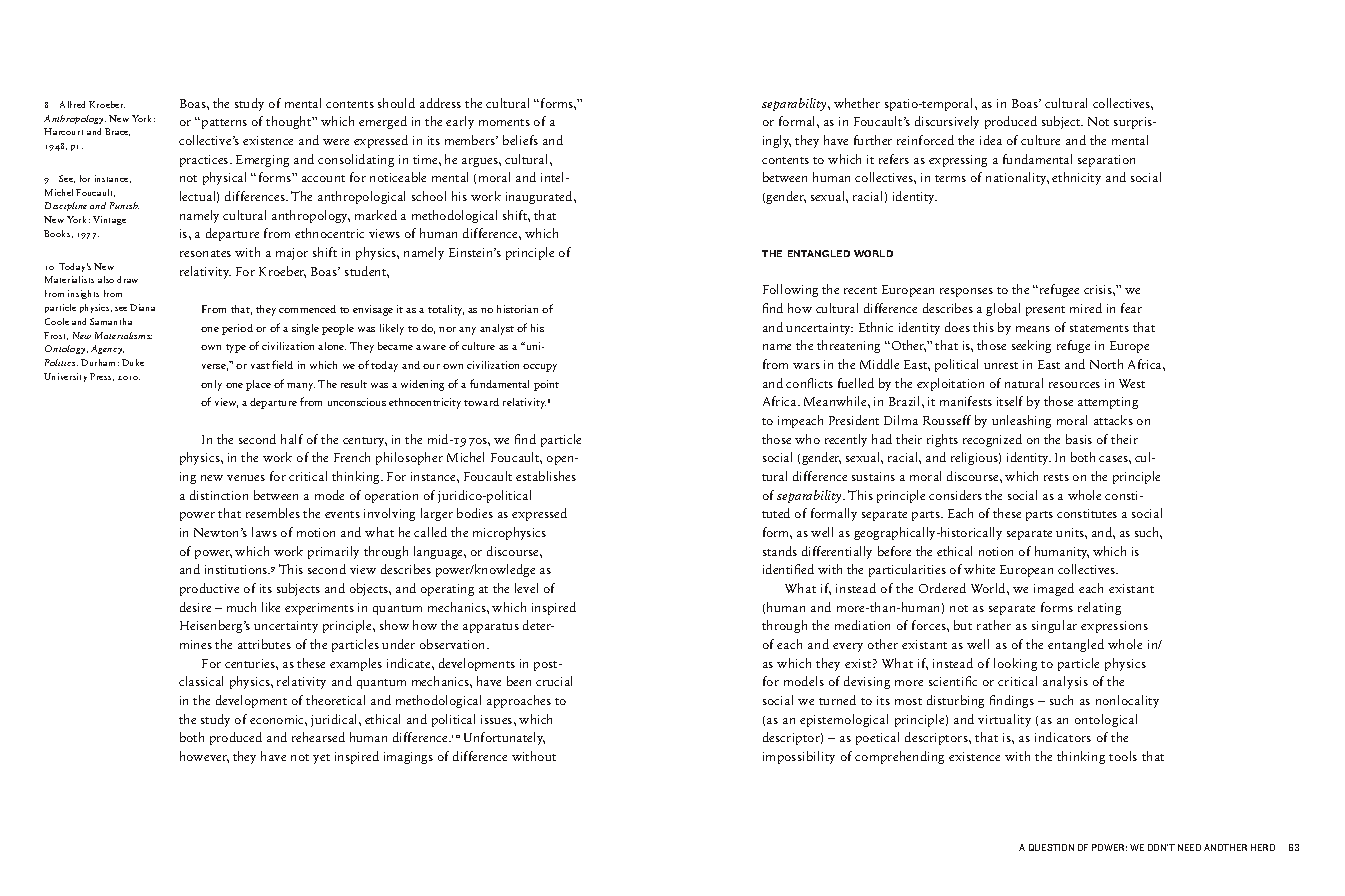 Image resolution: width=1345 pixels, height=896 pixels. What do you see at coordinates (236, 348) in the page?
I see `type` at bounding box center [236, 348].
